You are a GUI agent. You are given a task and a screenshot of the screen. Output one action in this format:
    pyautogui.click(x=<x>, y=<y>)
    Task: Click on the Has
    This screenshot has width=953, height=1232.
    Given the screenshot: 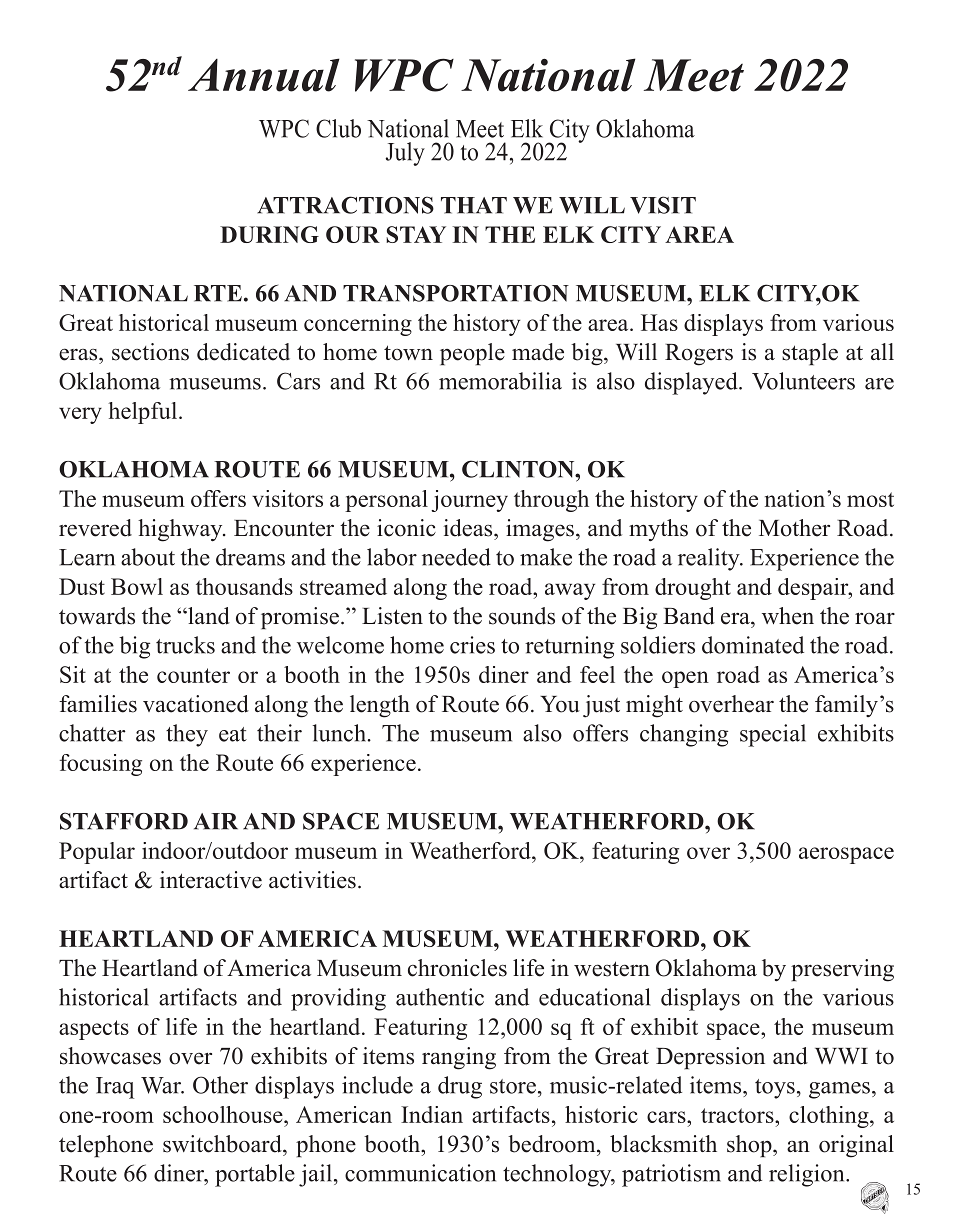 What is the action you would take?
    pyautogui.click(x=659, y=322)
